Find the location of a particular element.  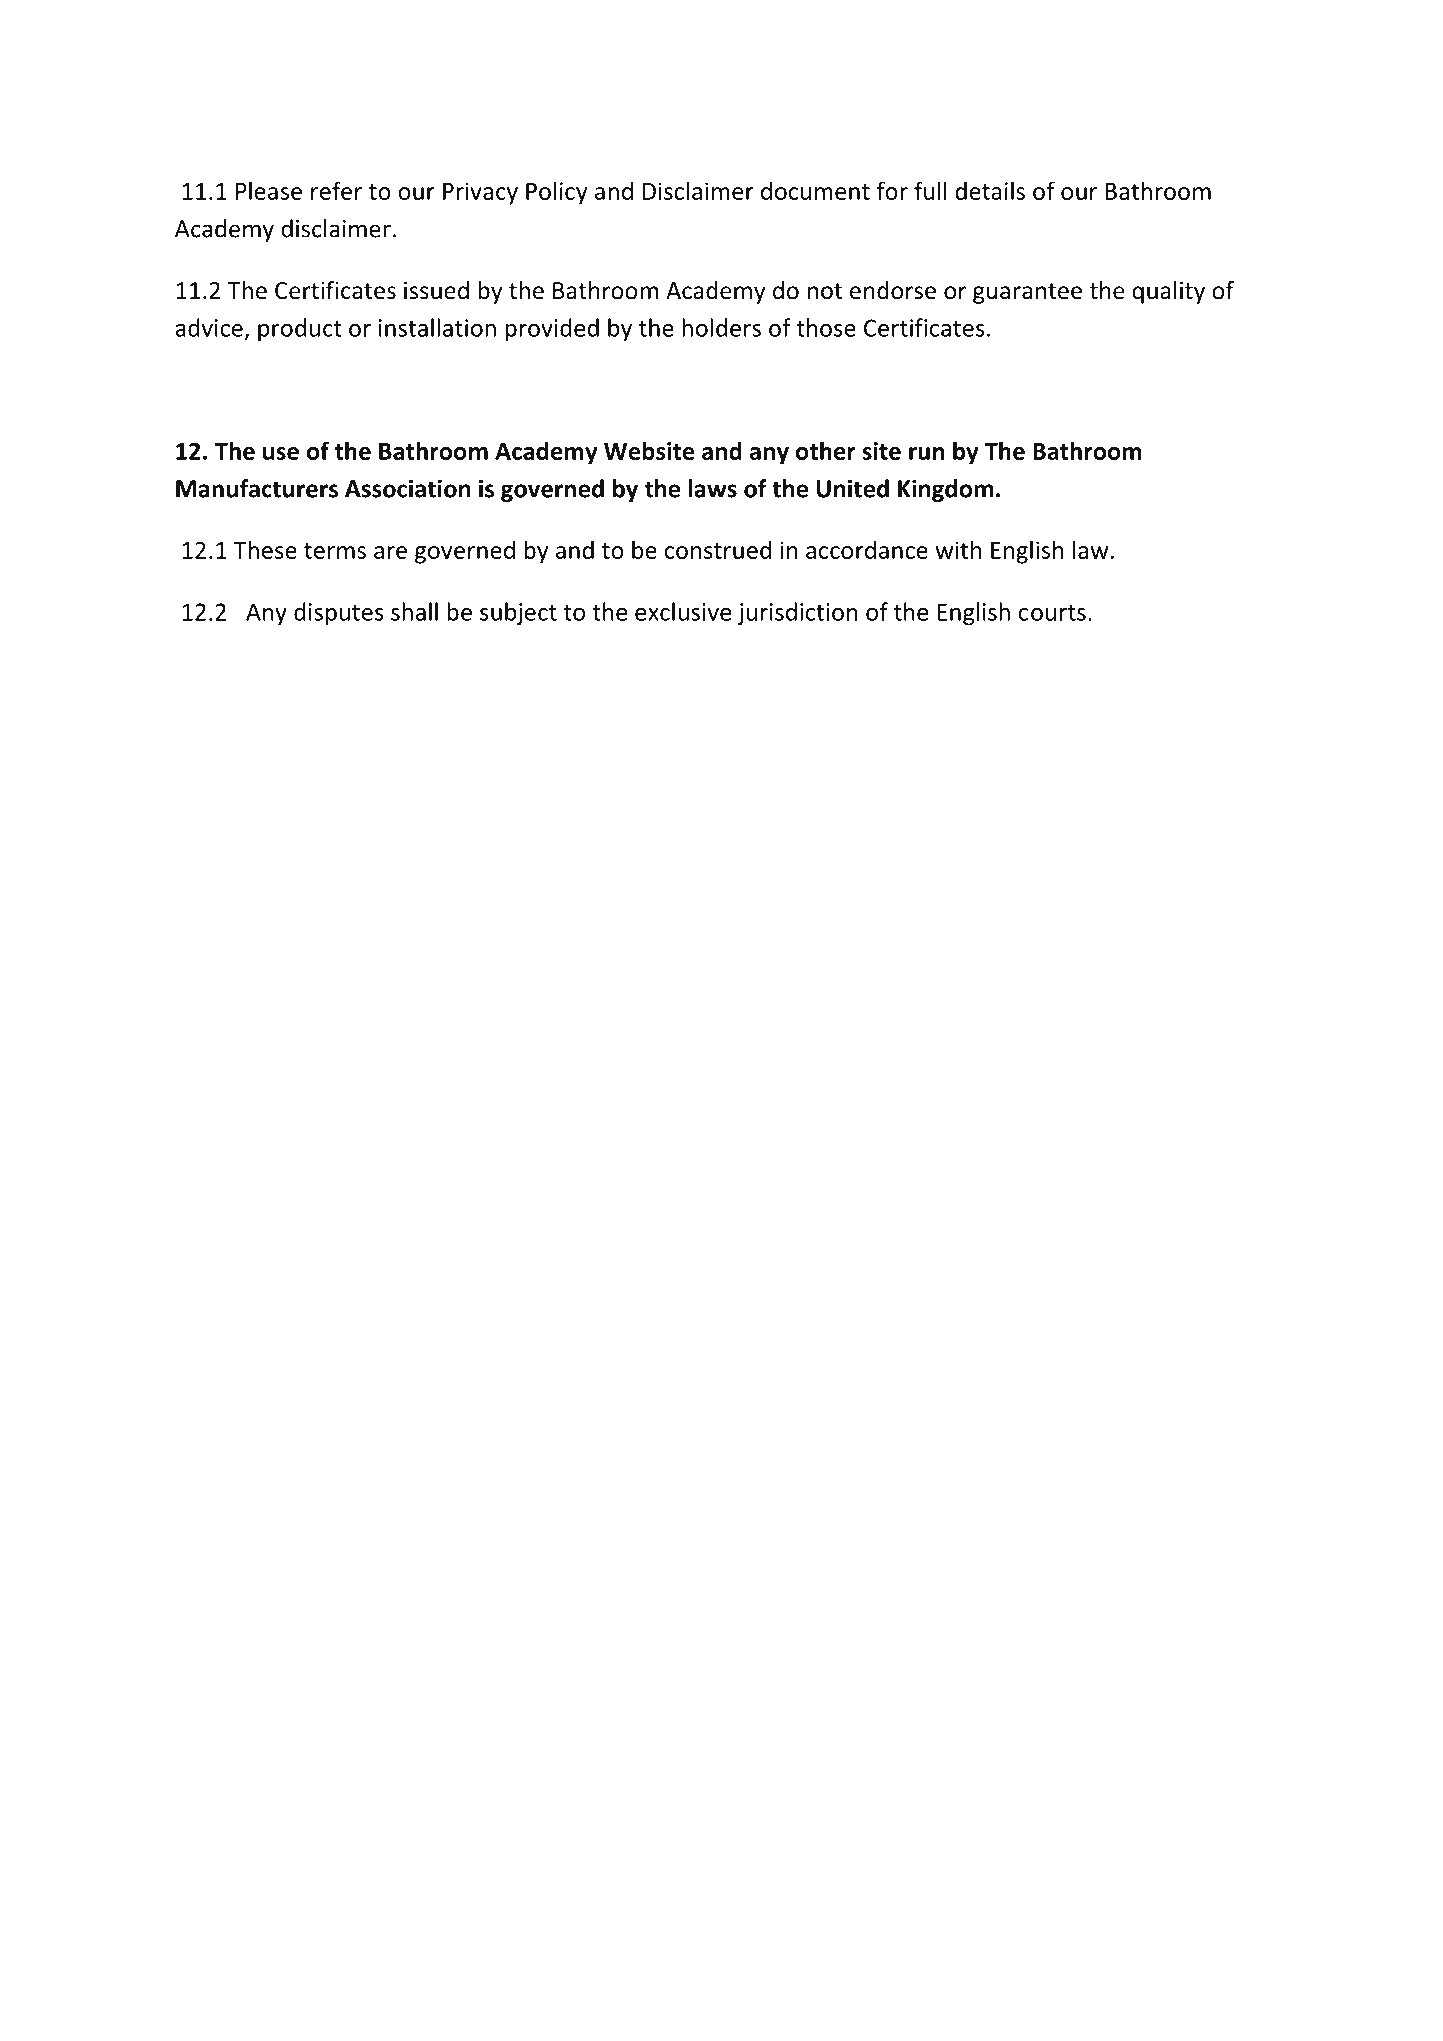

exclusive is located at coordinates (683, 611).
